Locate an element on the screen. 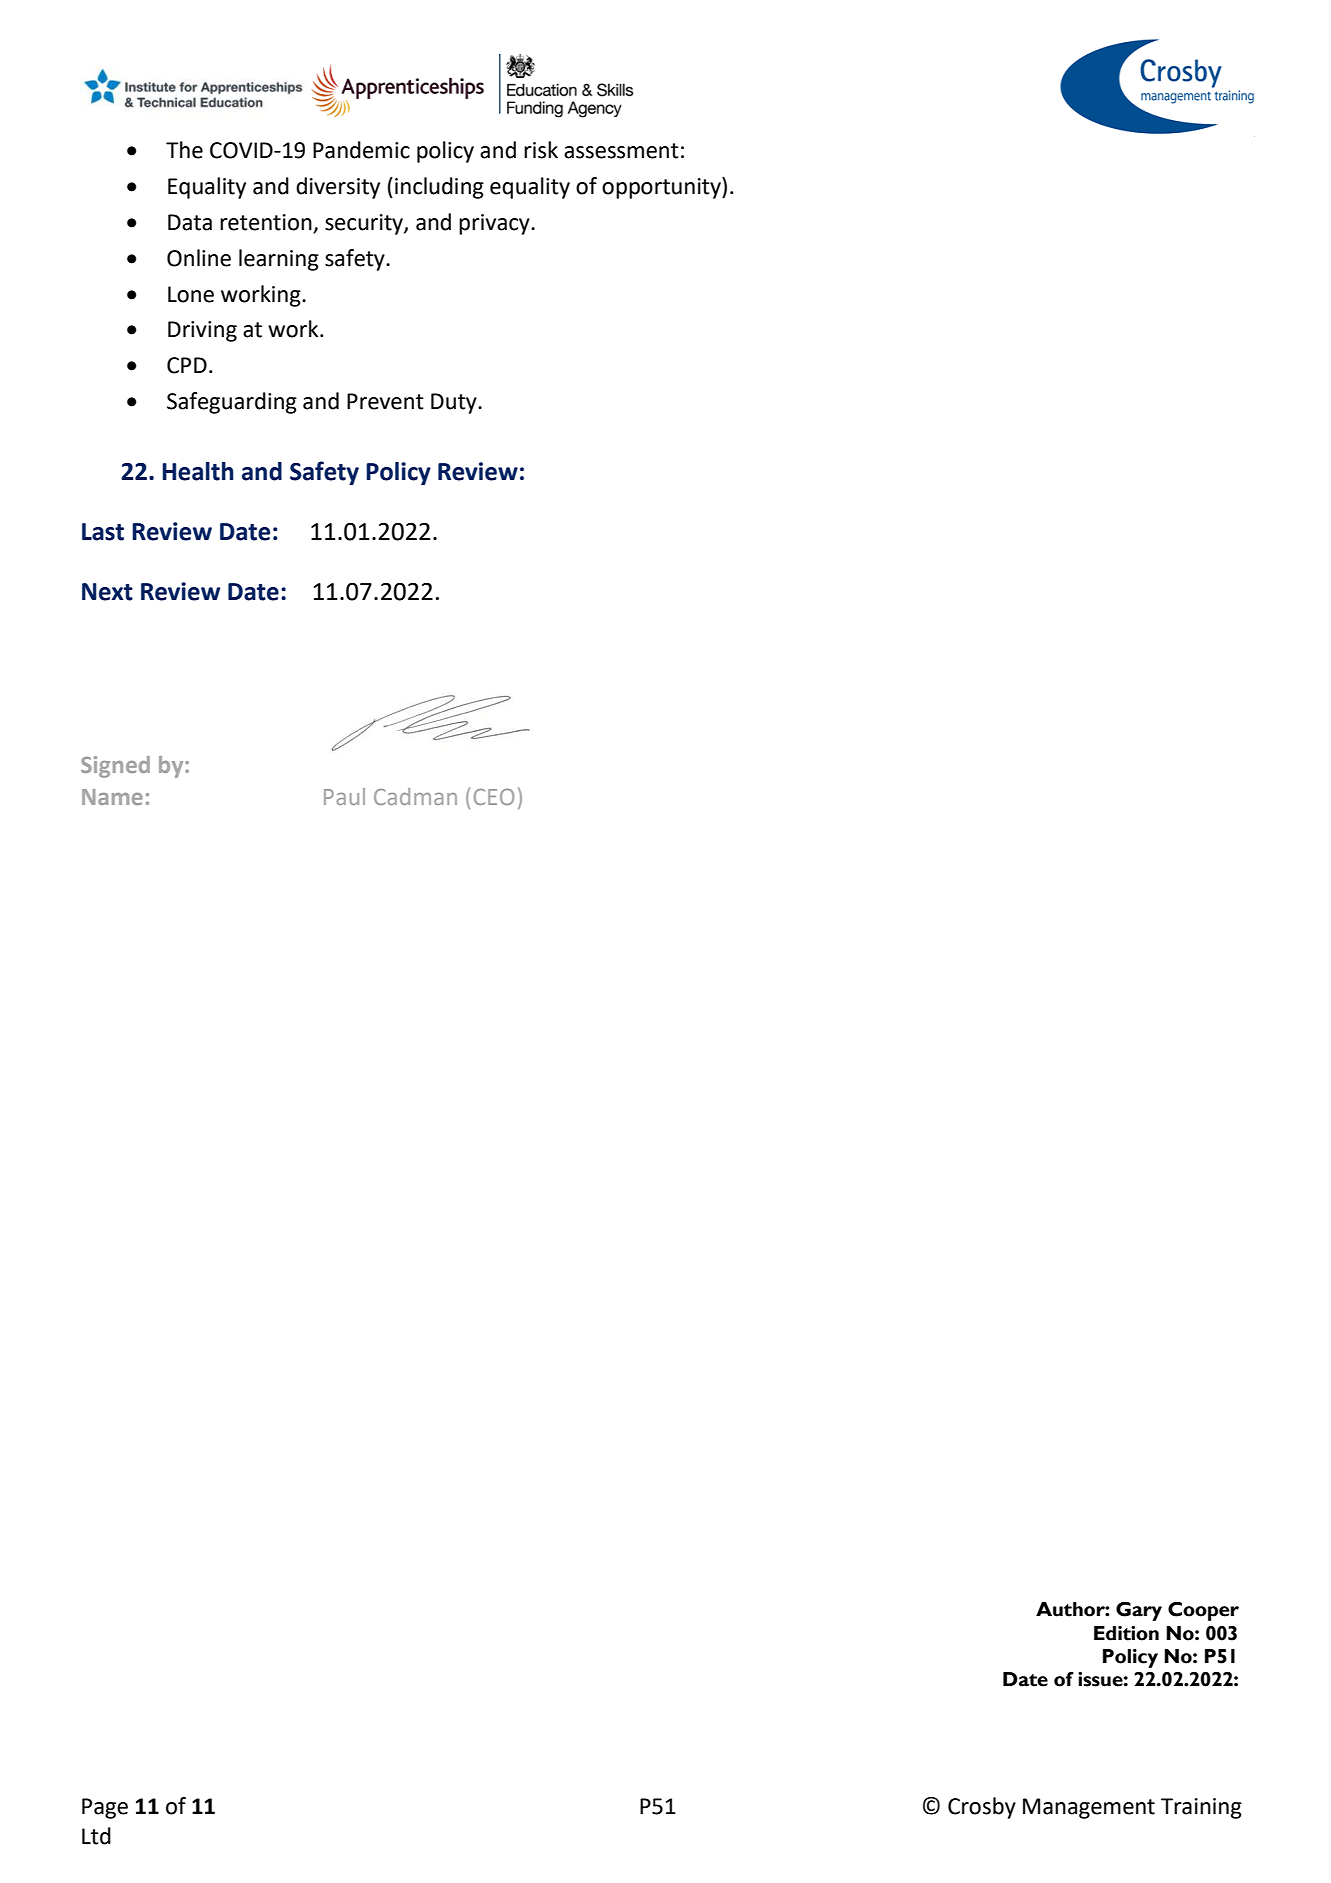 The width and height of the screenshot is (1331, 1883). retention is located at coordinates (267, 223).
